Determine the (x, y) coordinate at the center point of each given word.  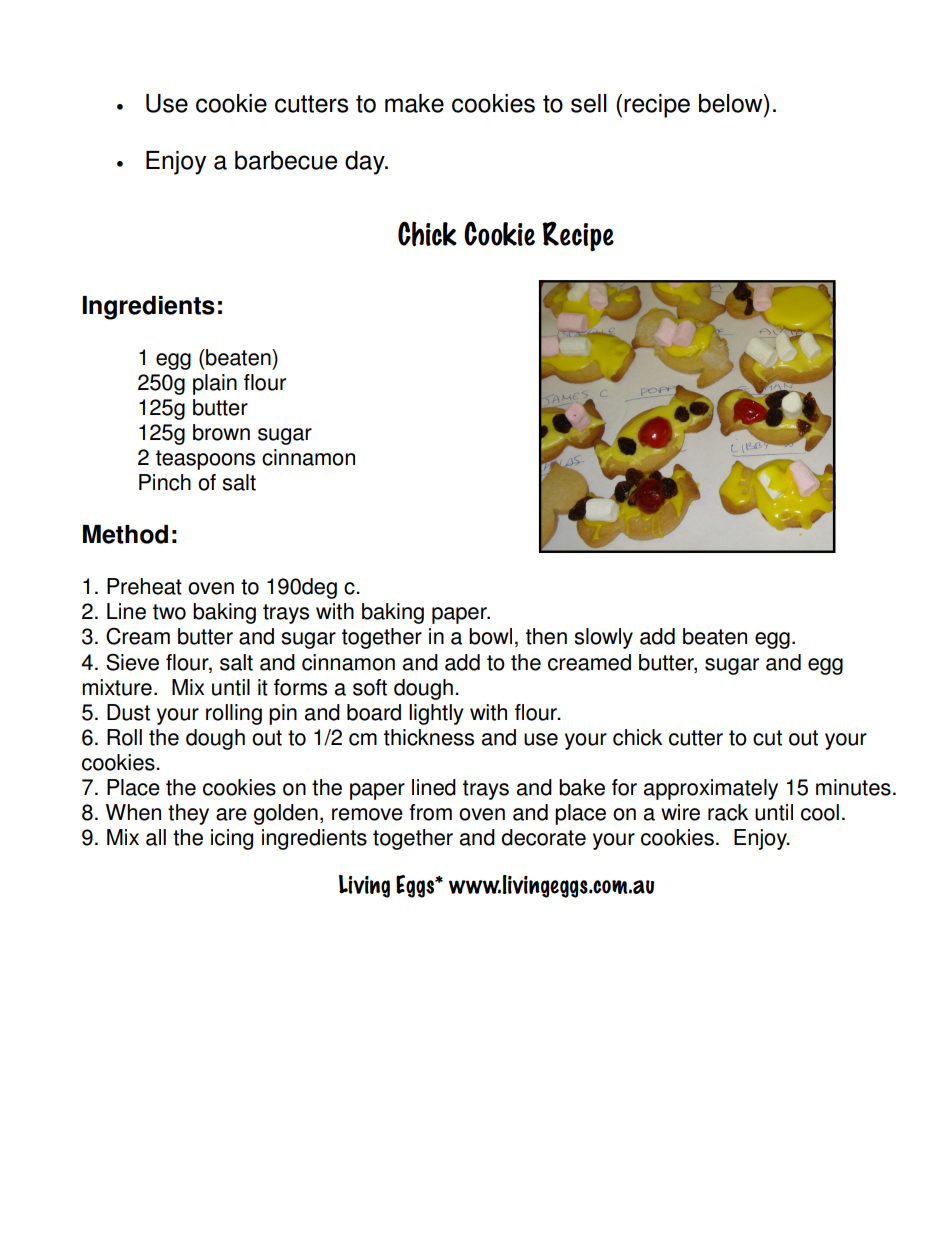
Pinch (165, 482)
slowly (603, 638)
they (188, 814)
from (430, 812)
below (732, 103)
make (414, 103)
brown (221, 432)
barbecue (286, 160)
